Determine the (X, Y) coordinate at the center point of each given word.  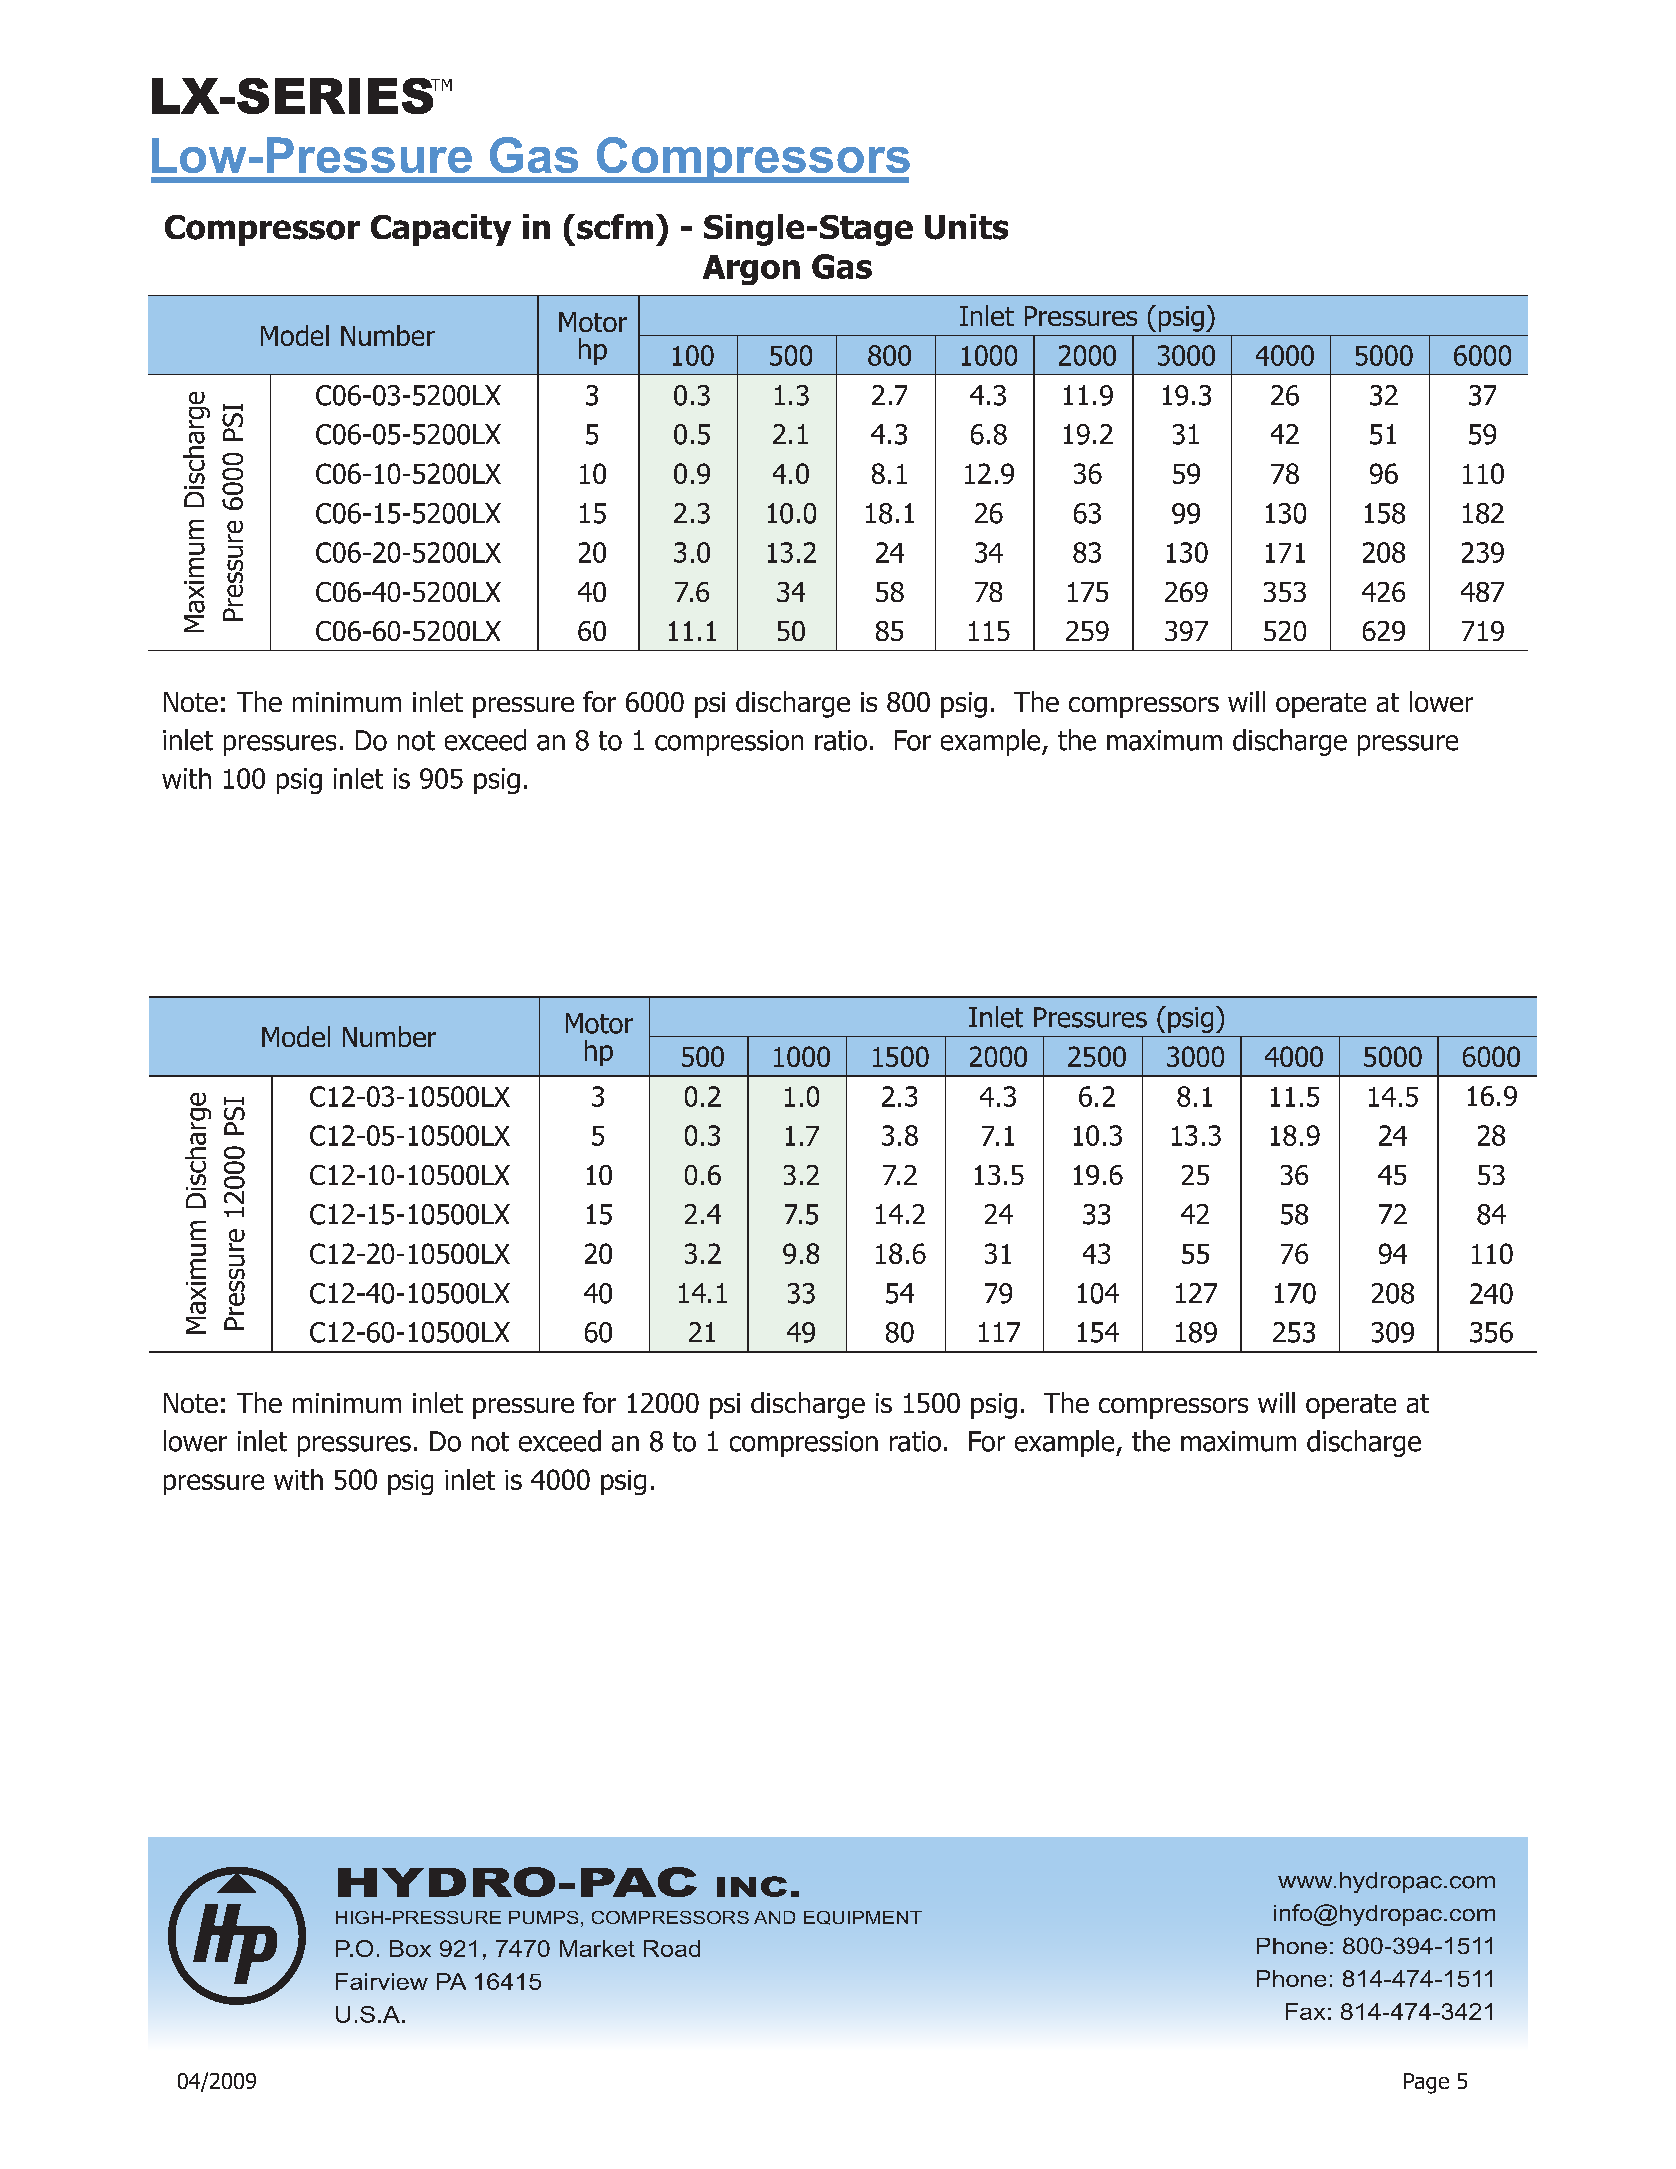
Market (597, 1948)
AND (774, 1917)
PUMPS (543, 1917)
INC (752, 1886)
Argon (751, 270)
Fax (1305, 2011)
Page (1426, 2083)
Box (410, 1948)
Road (672, 1948)
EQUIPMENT (863, 1918)
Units (966, 227)
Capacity (441, 230)
